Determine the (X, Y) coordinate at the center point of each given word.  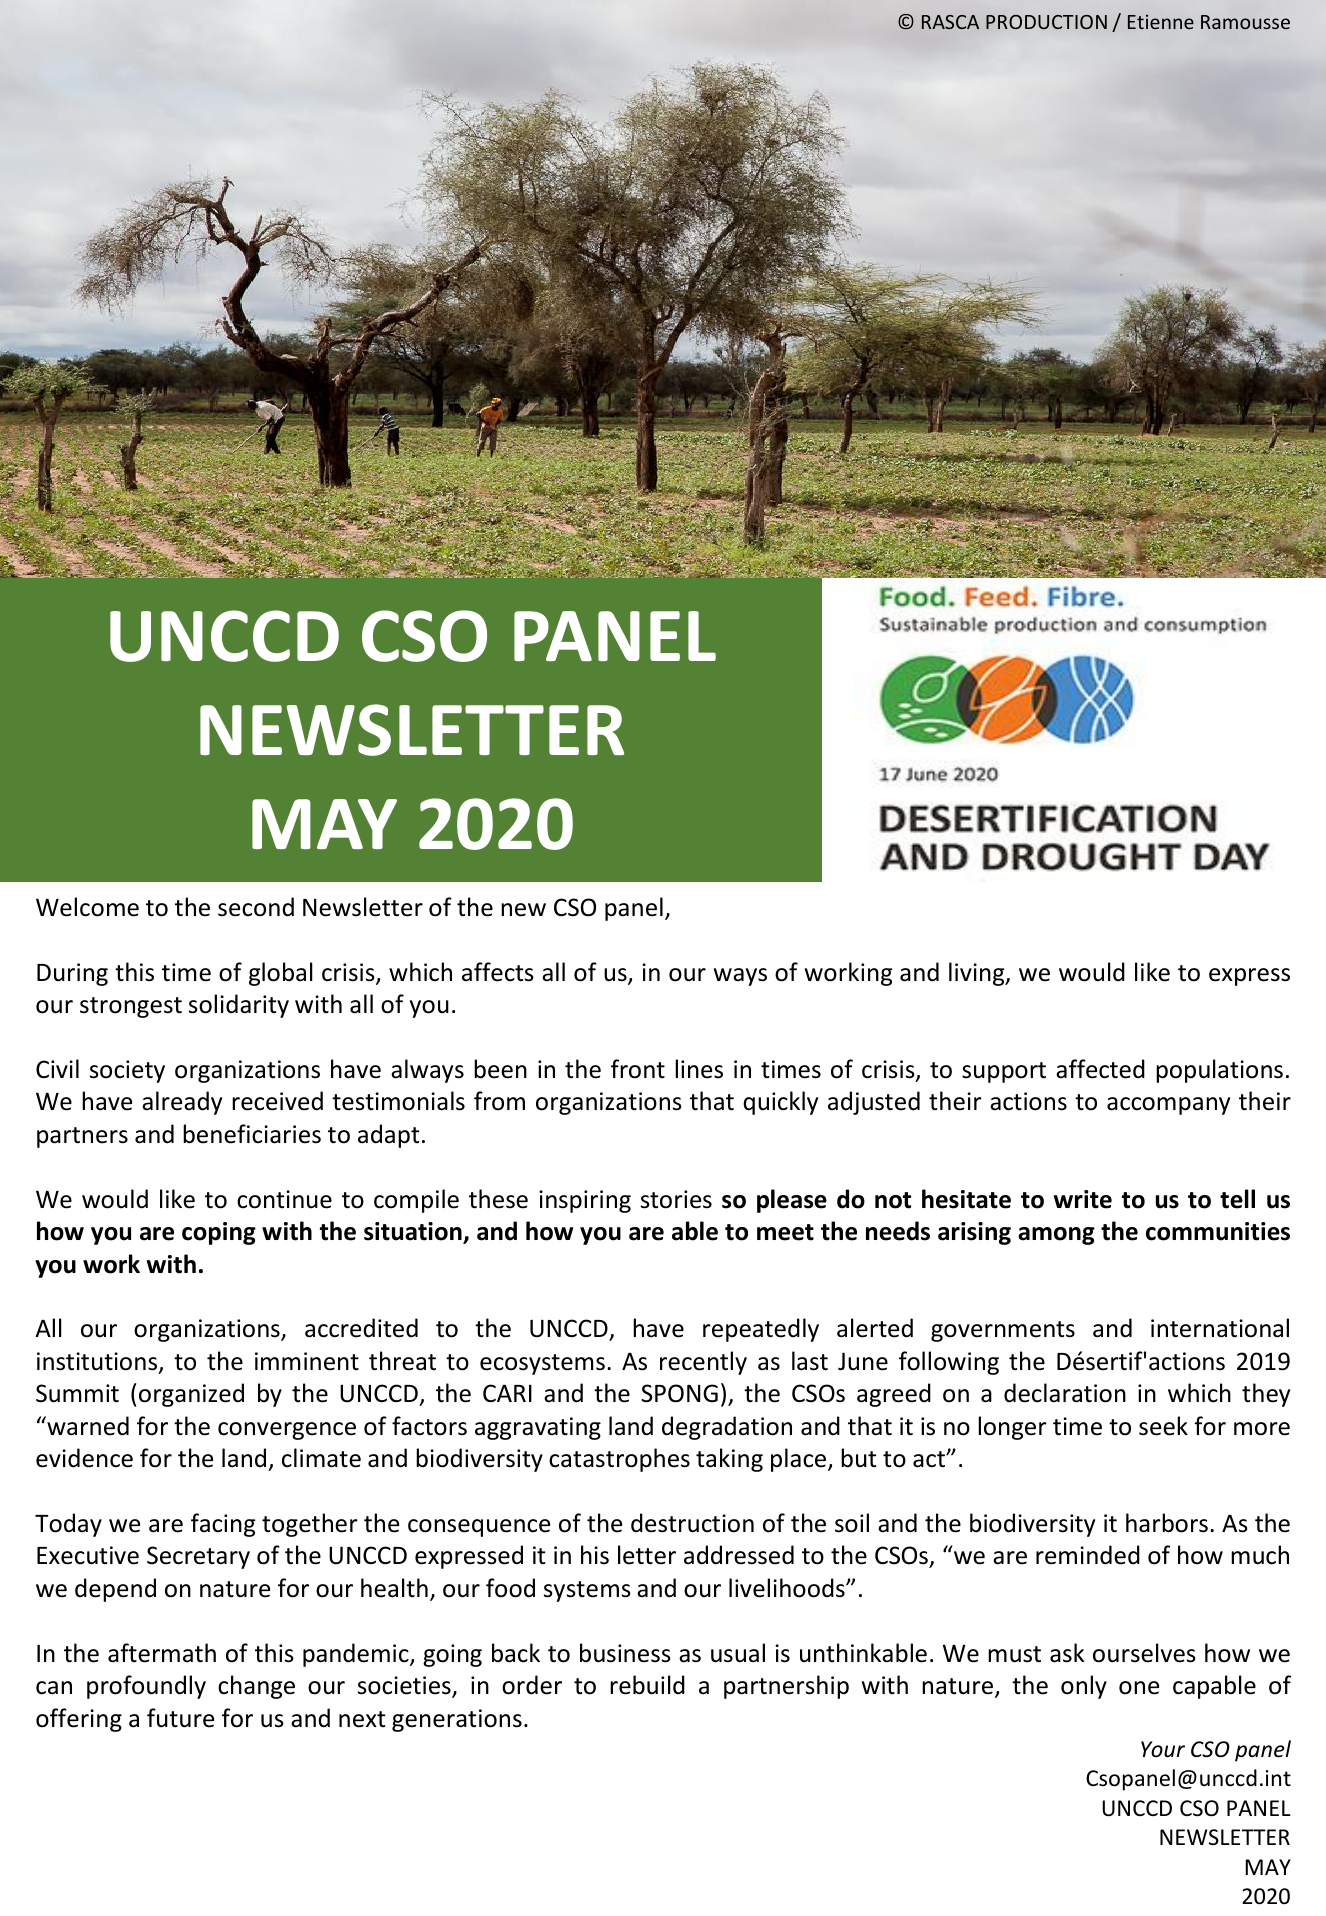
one (1139, 1688)
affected (1100, 1069)
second (256, 907)
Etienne (1161, 21)
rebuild (647, 1685)
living (978, 974)
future (180, 1718)
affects (498, 972)
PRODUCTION (1046, 22)
